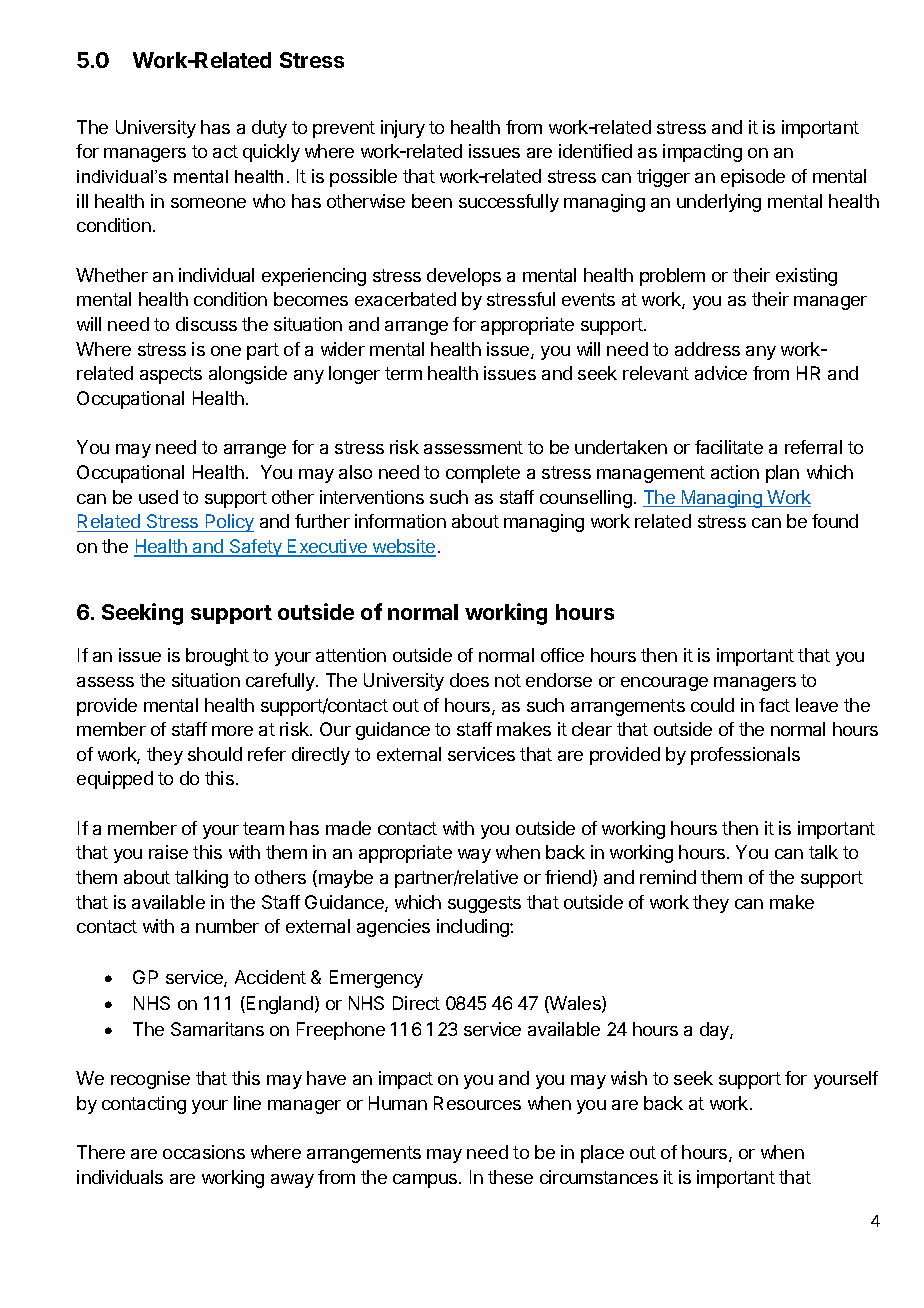 The height and width of the screenshot is (1308, 924). I want to click on professionals, so click(745, 756).
